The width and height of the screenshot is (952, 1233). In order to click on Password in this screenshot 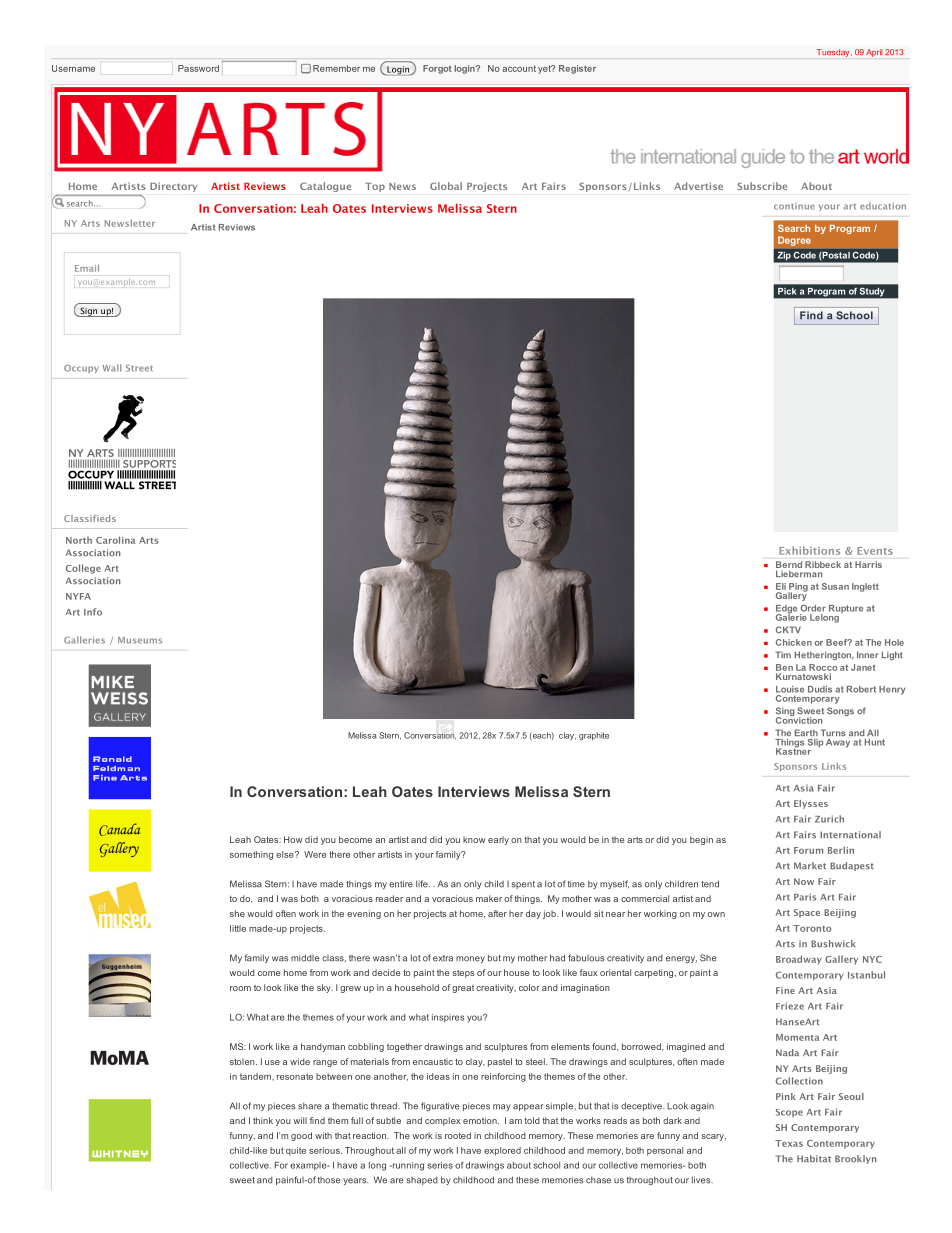, I will do `click(198, 68)`.
